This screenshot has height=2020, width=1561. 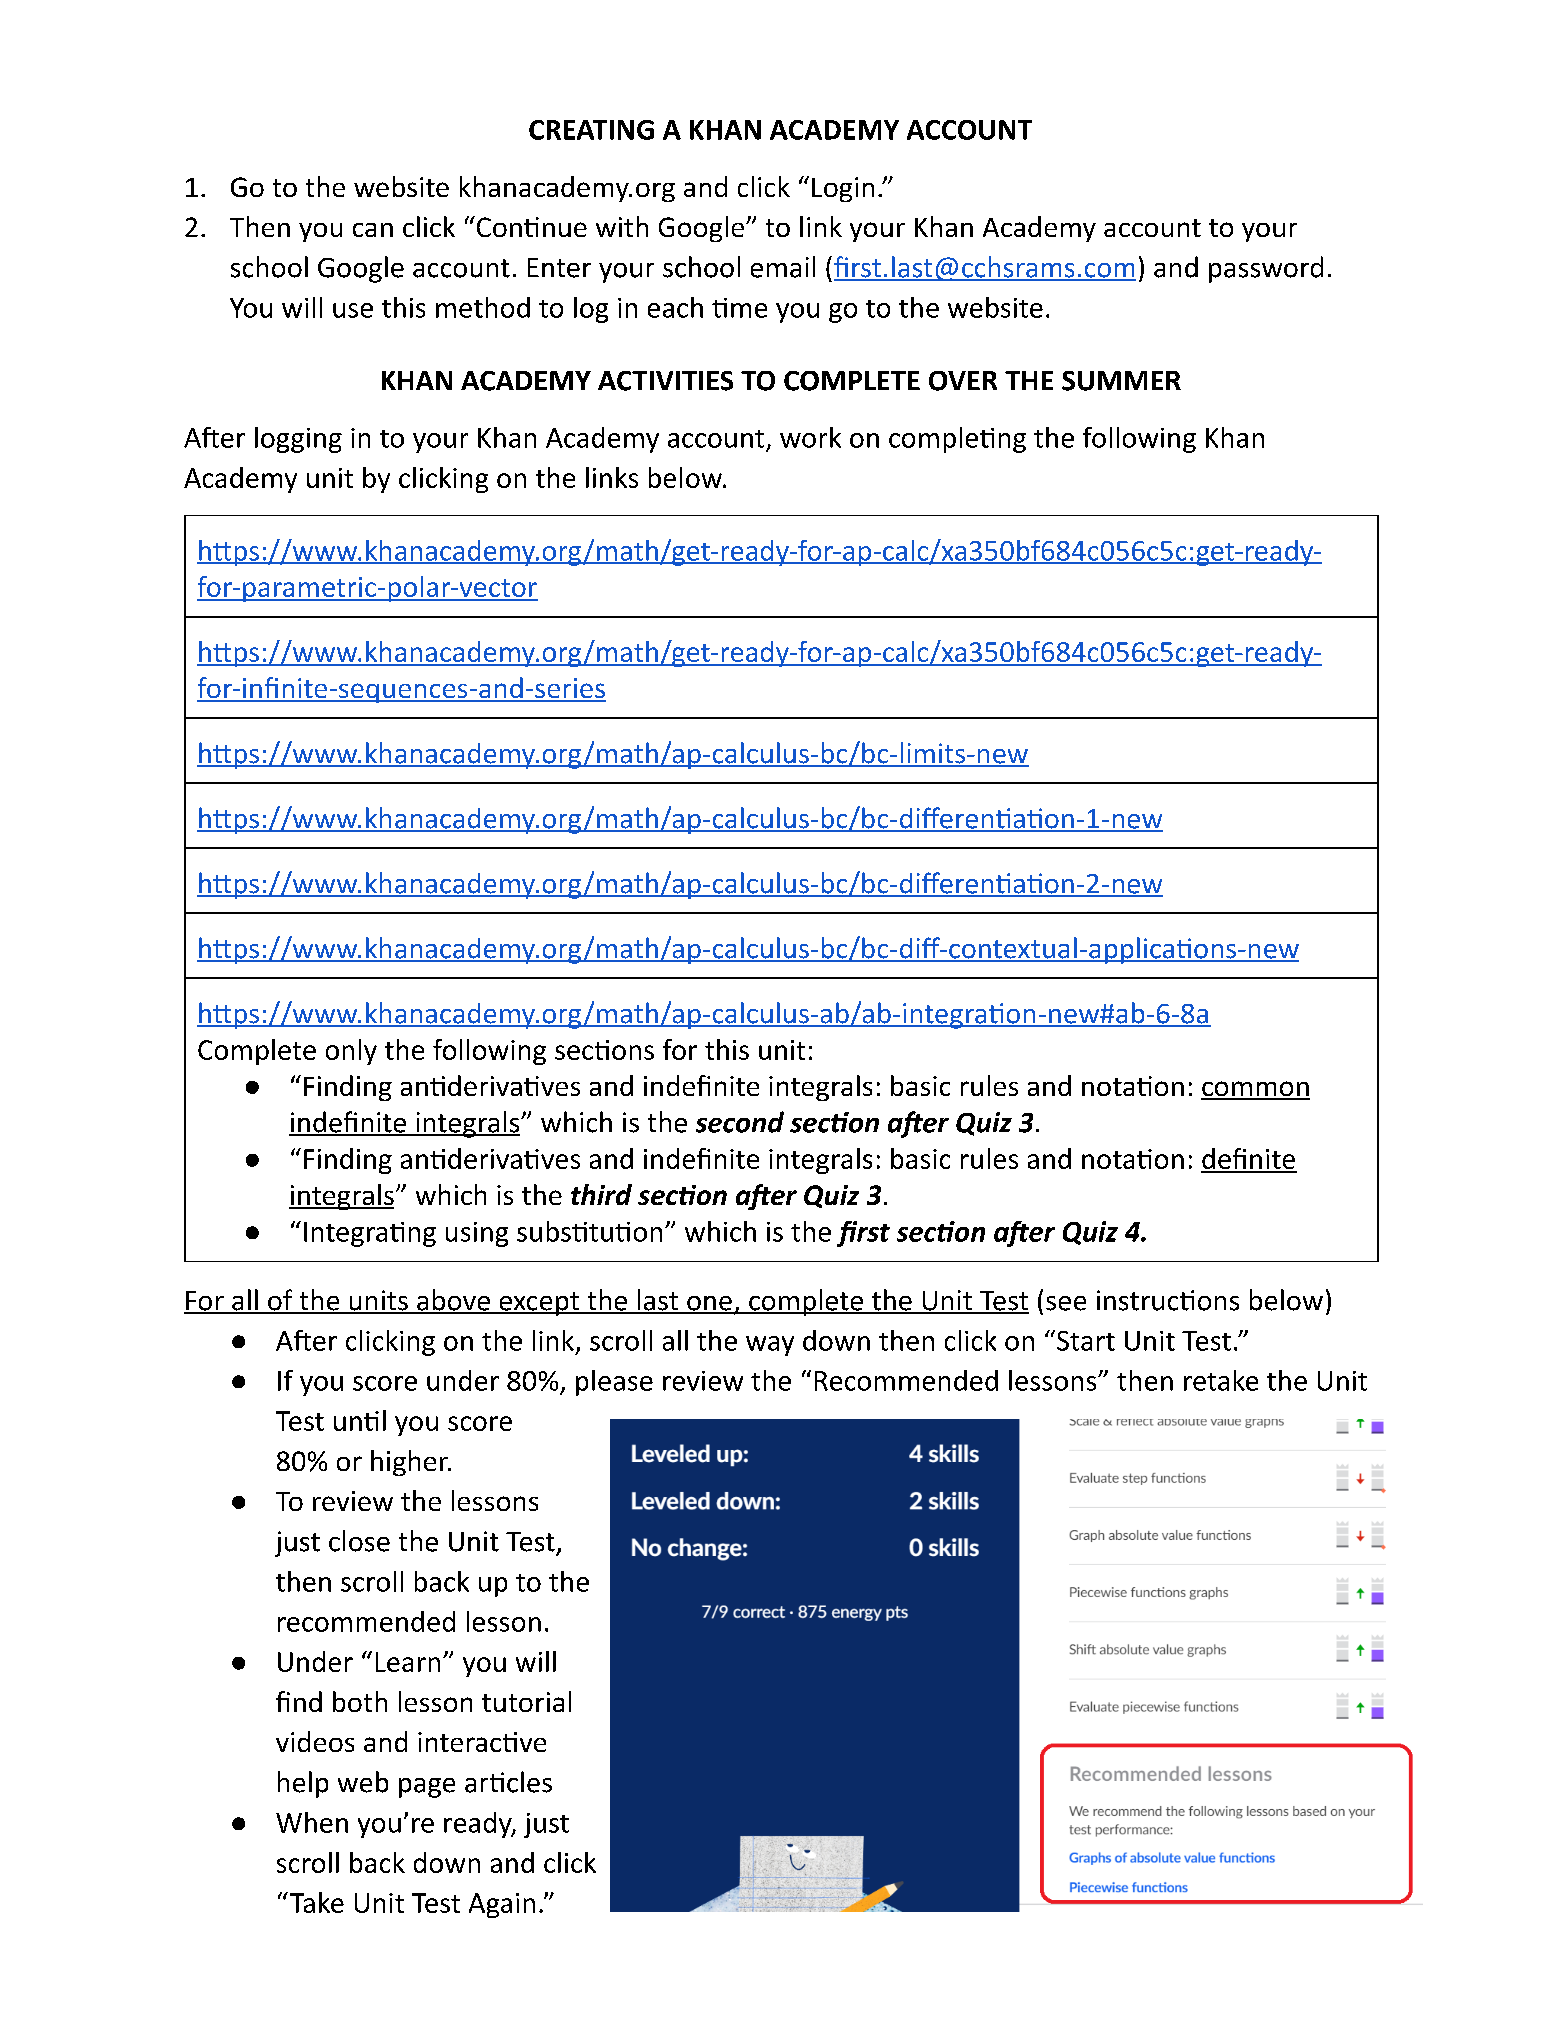 What do you see at coordinates (1121, 381) in the screenshot?
I see `SUMMER` at bounding box center [1121, 381].
